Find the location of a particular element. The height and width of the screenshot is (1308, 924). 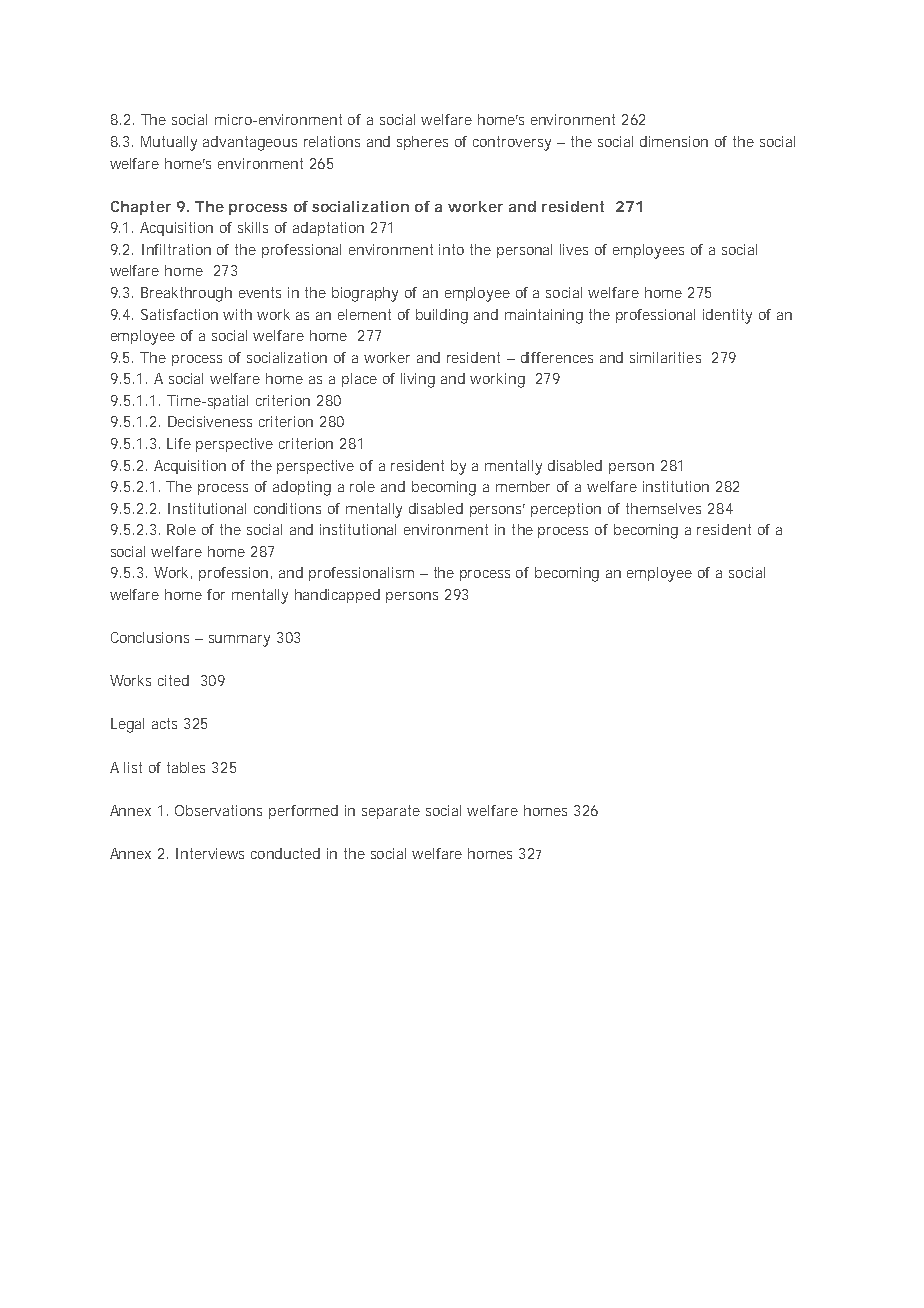

dimension is located at coordinates (674, 141).
